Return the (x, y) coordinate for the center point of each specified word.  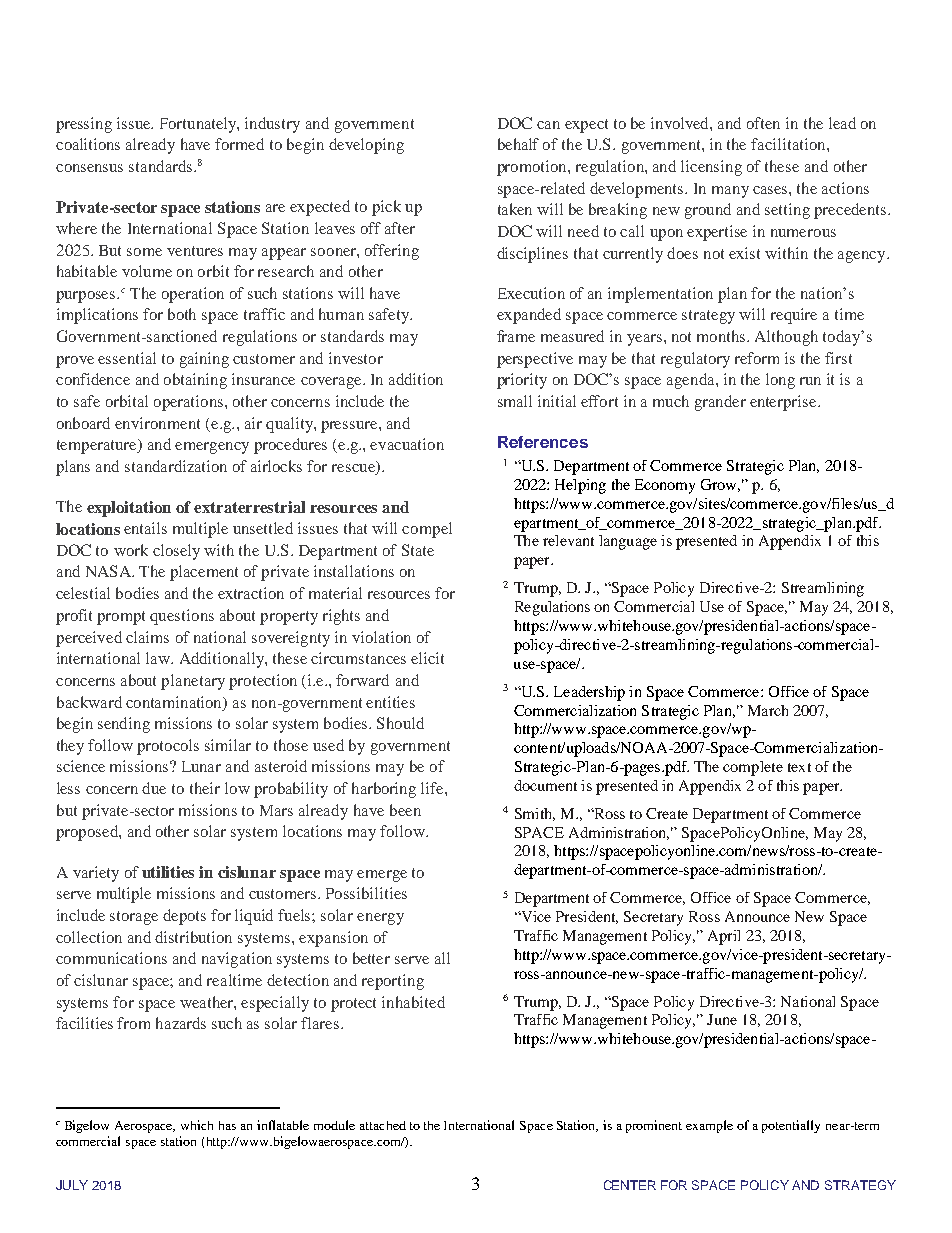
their (205, 788)
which (197, 1125)
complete (753, 768)
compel (427, 530)
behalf (518, 144)
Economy (665, 486)
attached (383, 1125)
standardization (176, 466)
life (433, 788)
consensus (89, 168)
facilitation (789, 144)
